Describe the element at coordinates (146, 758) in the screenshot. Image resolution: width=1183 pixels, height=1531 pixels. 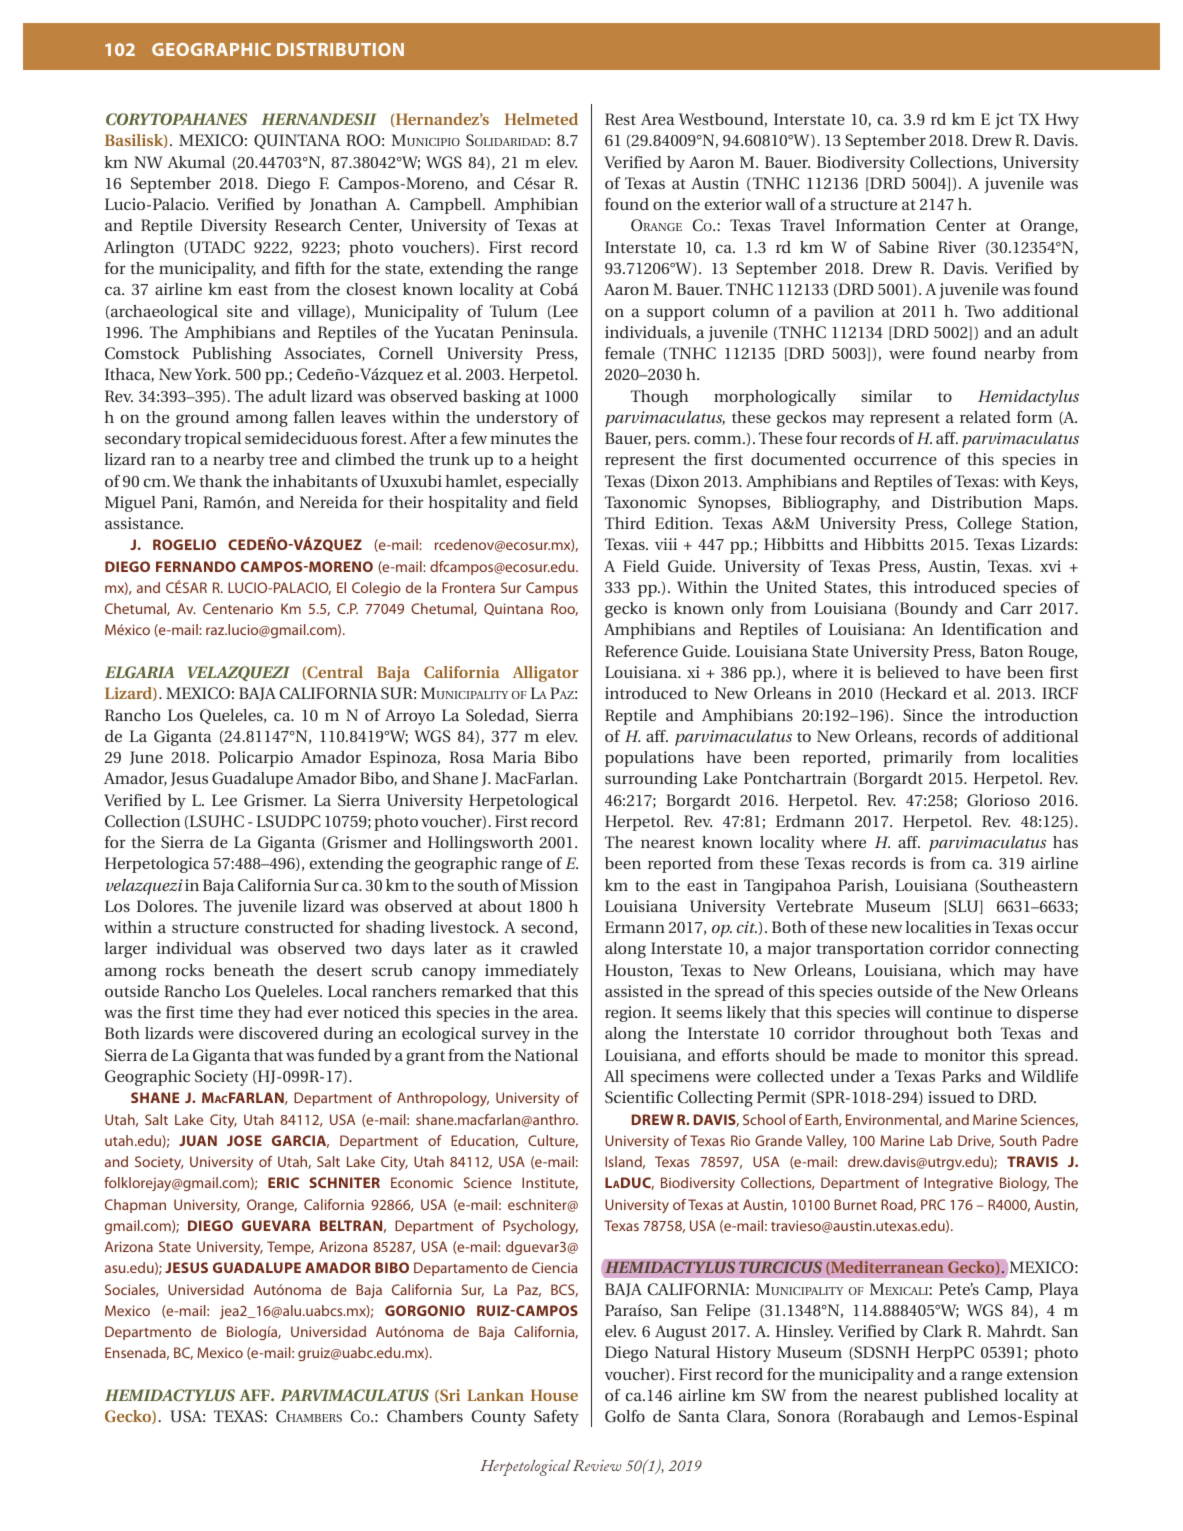
I see `June` at that location.
